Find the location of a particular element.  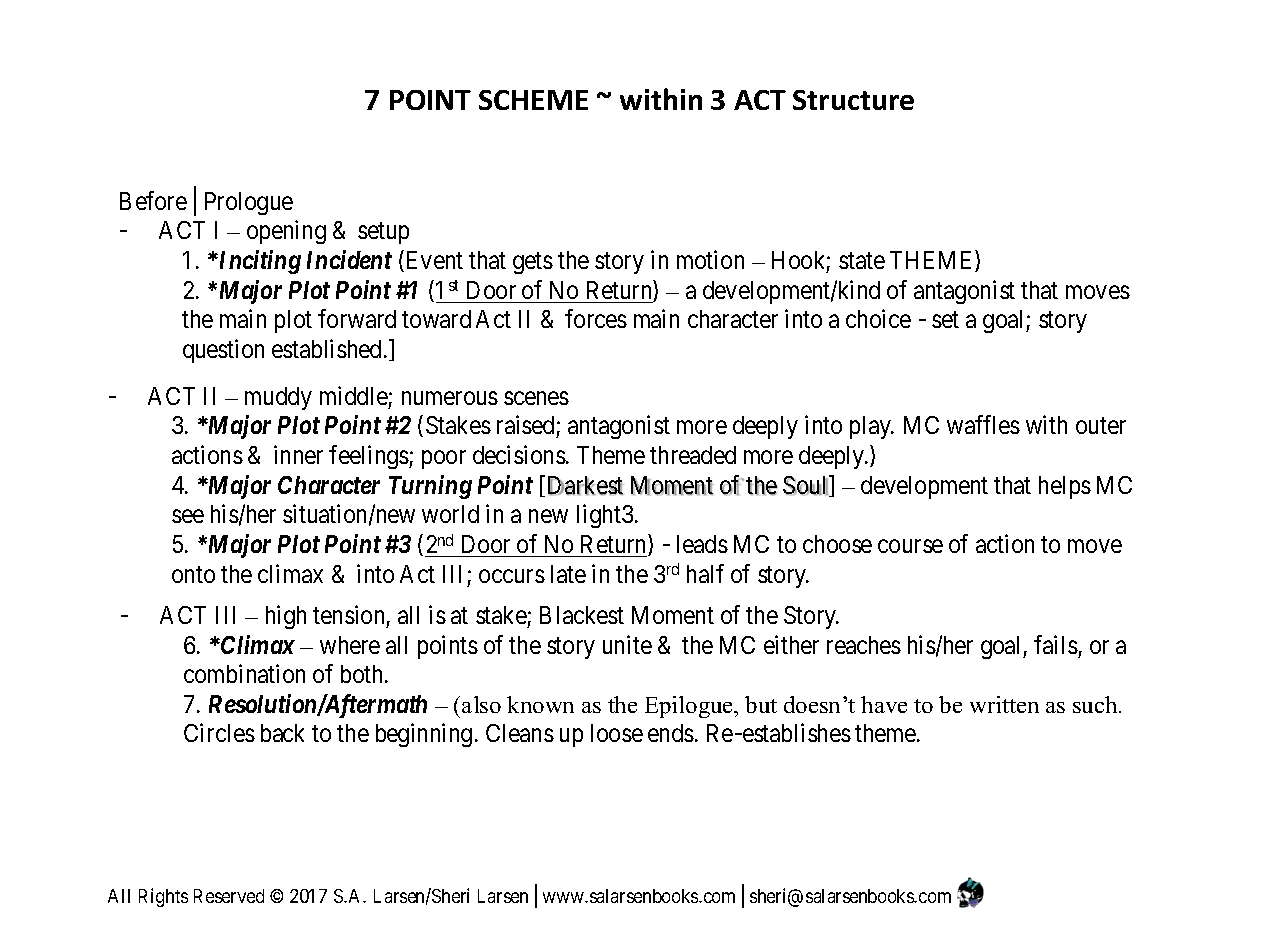

high is located at coordinates (286, 617).
